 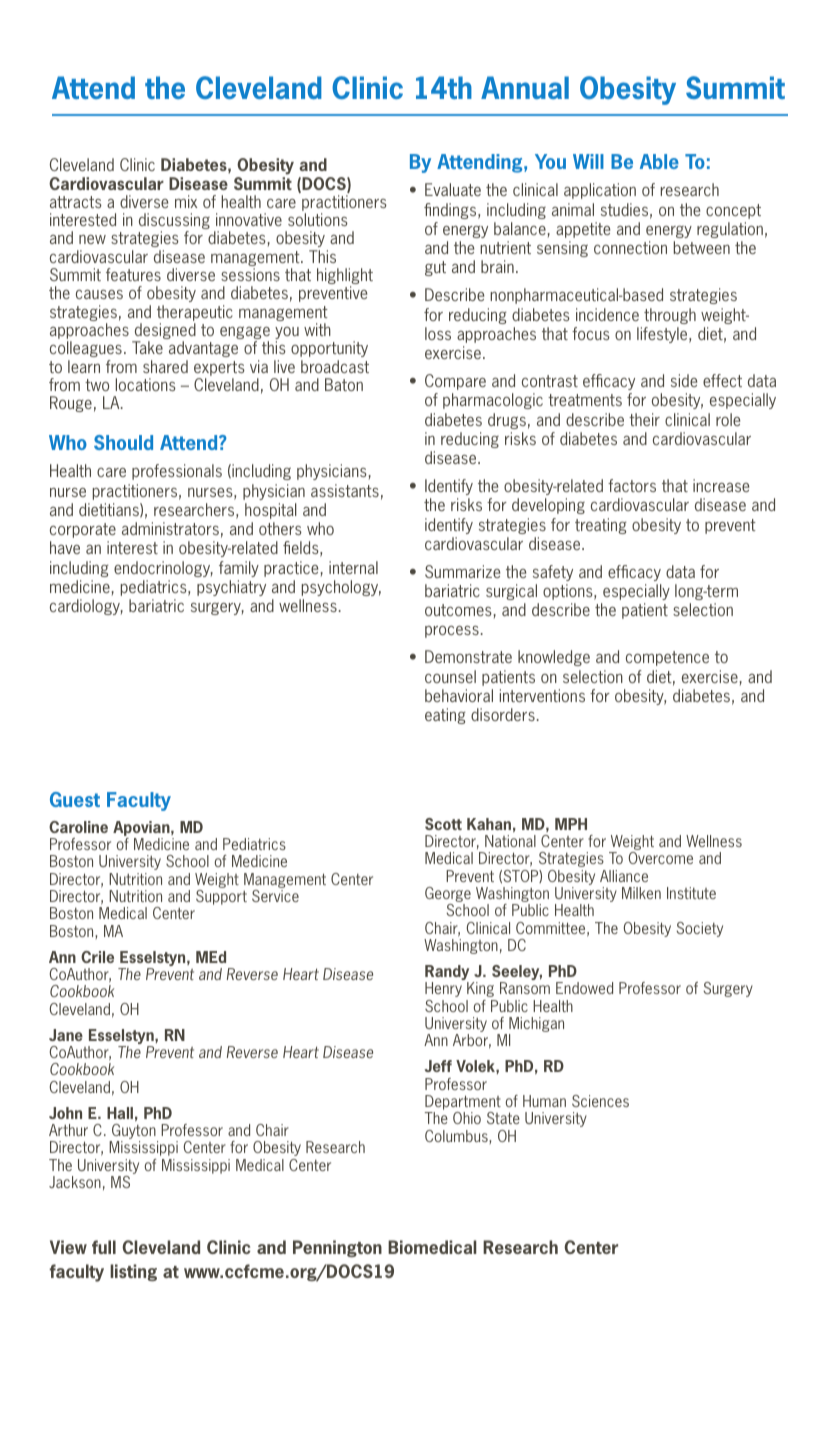 What do you see at coordinates (163, 569) in the image?
I see `endocrinology` at bounding box center [163, 569].
